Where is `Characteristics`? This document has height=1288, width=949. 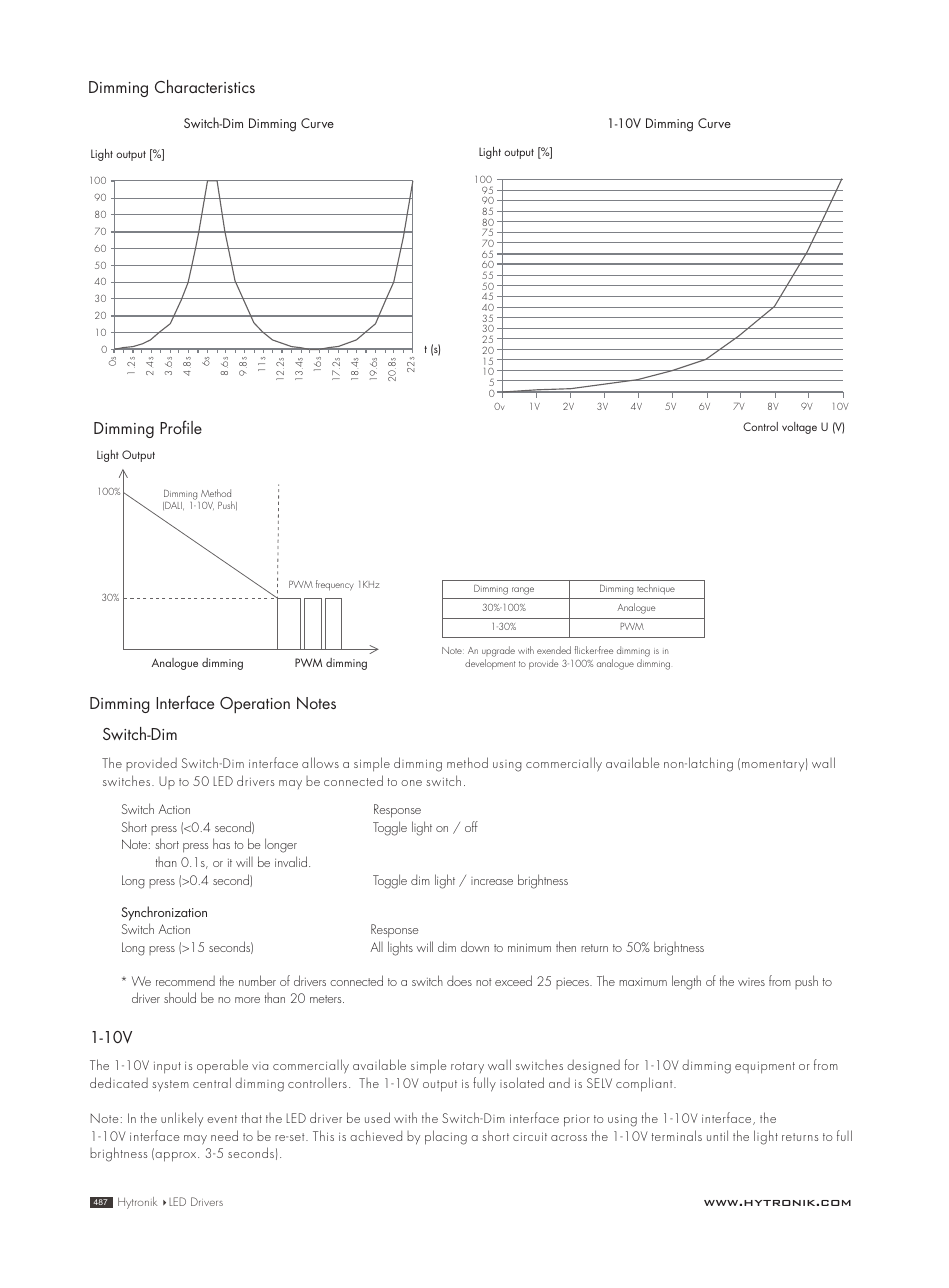 Characteristics is located at coordinates (205, 86).
